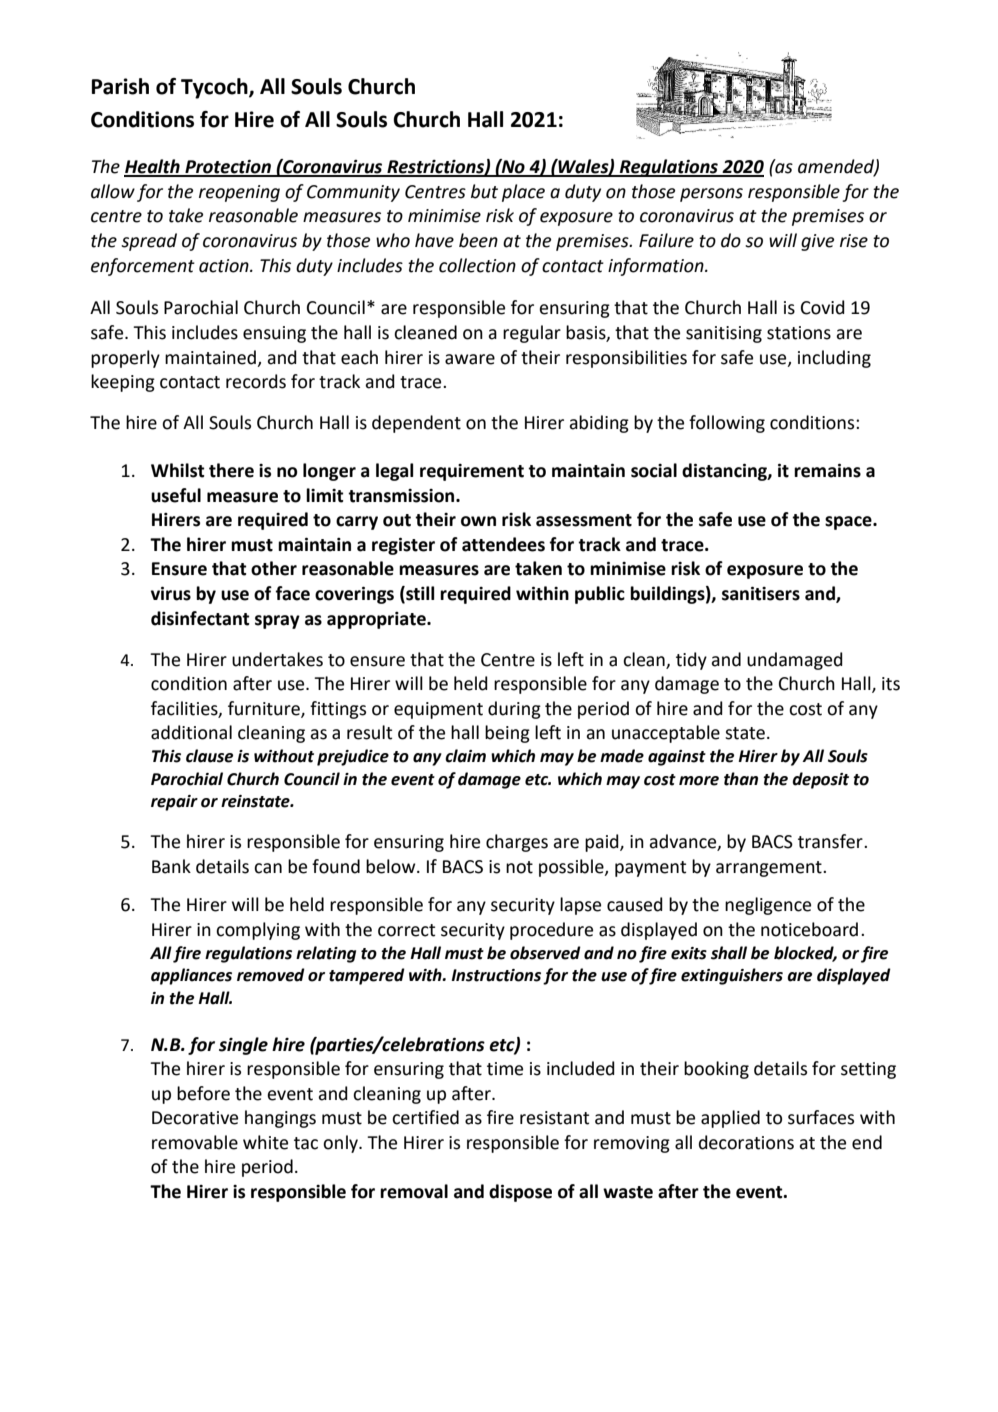 The width and height of the document is (998, 1412). What do you see at coordinates (768, 906) in the document?
I see `negligence` at bounding box center [768, 906].
